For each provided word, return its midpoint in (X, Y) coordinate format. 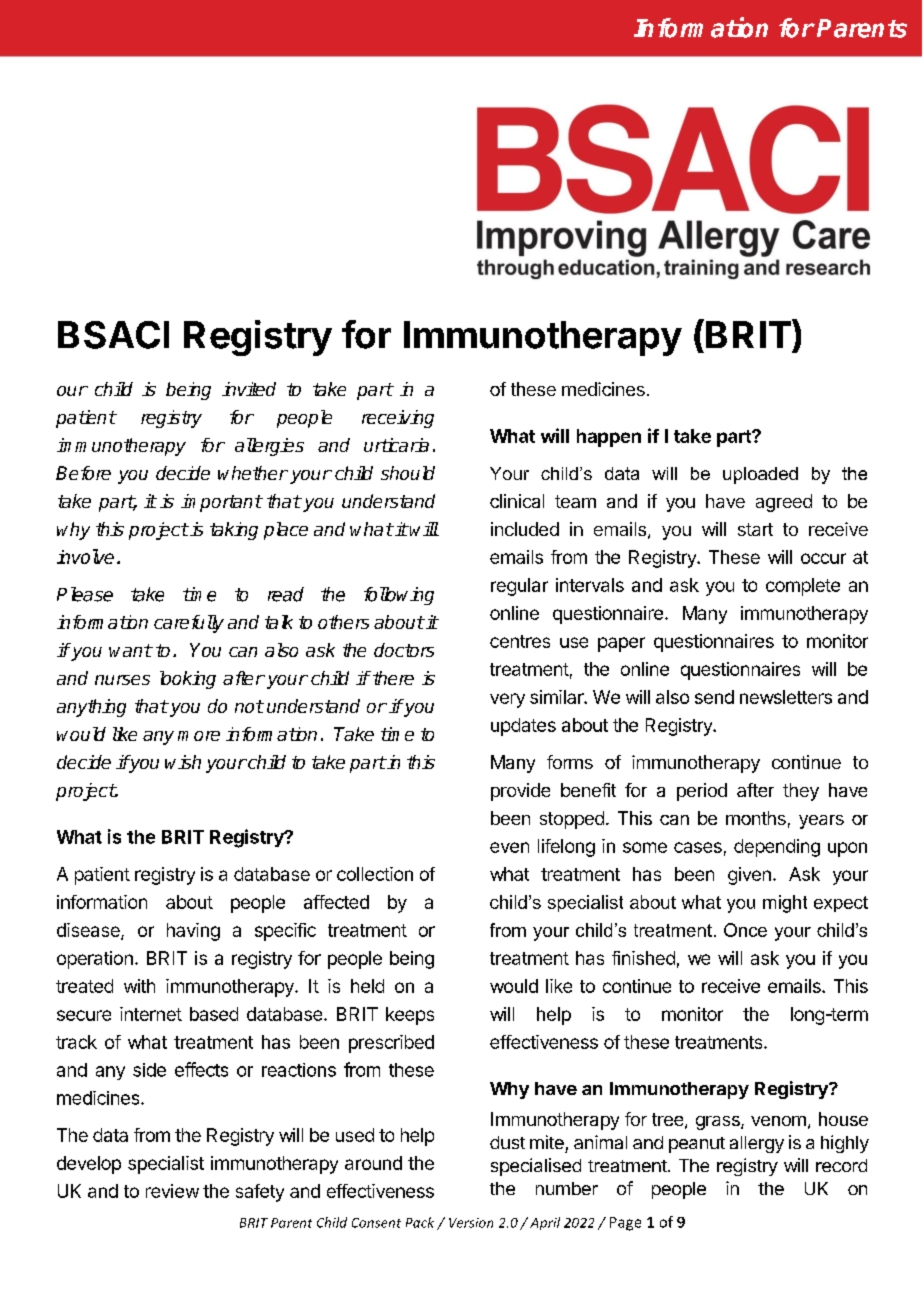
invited (249, 389)
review (172, 1191)
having (193, 932)
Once (745, 930)
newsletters (786, 697)
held (367, 986)
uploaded (760, 475)
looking (188, 680)
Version (471, 1223)
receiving (398, 419)
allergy (757, 1144)
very (507, 700)
